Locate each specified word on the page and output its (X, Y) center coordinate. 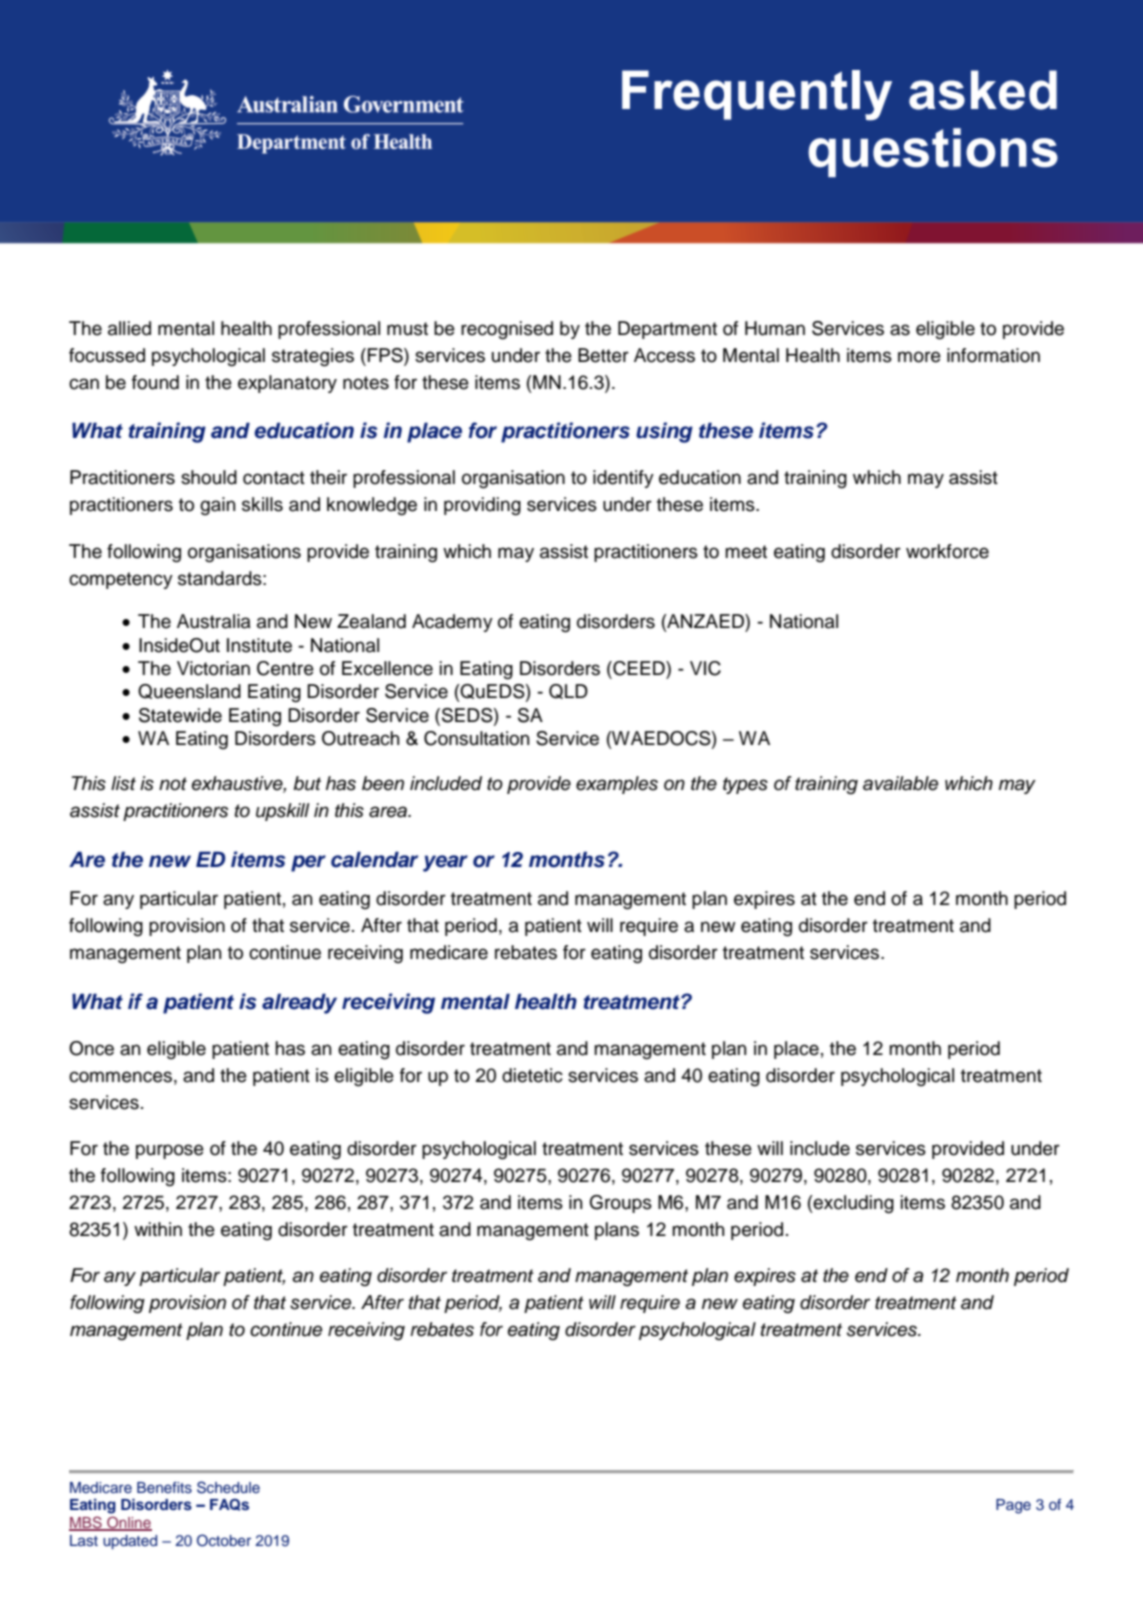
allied (129, 328)
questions (933, 152)
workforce (947, 551)
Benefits (164, 1488)
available (900, 783)
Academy (452, 623)
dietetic (532, 1075)
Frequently (757, 95)
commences (120, 1077)
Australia (214, 621)
